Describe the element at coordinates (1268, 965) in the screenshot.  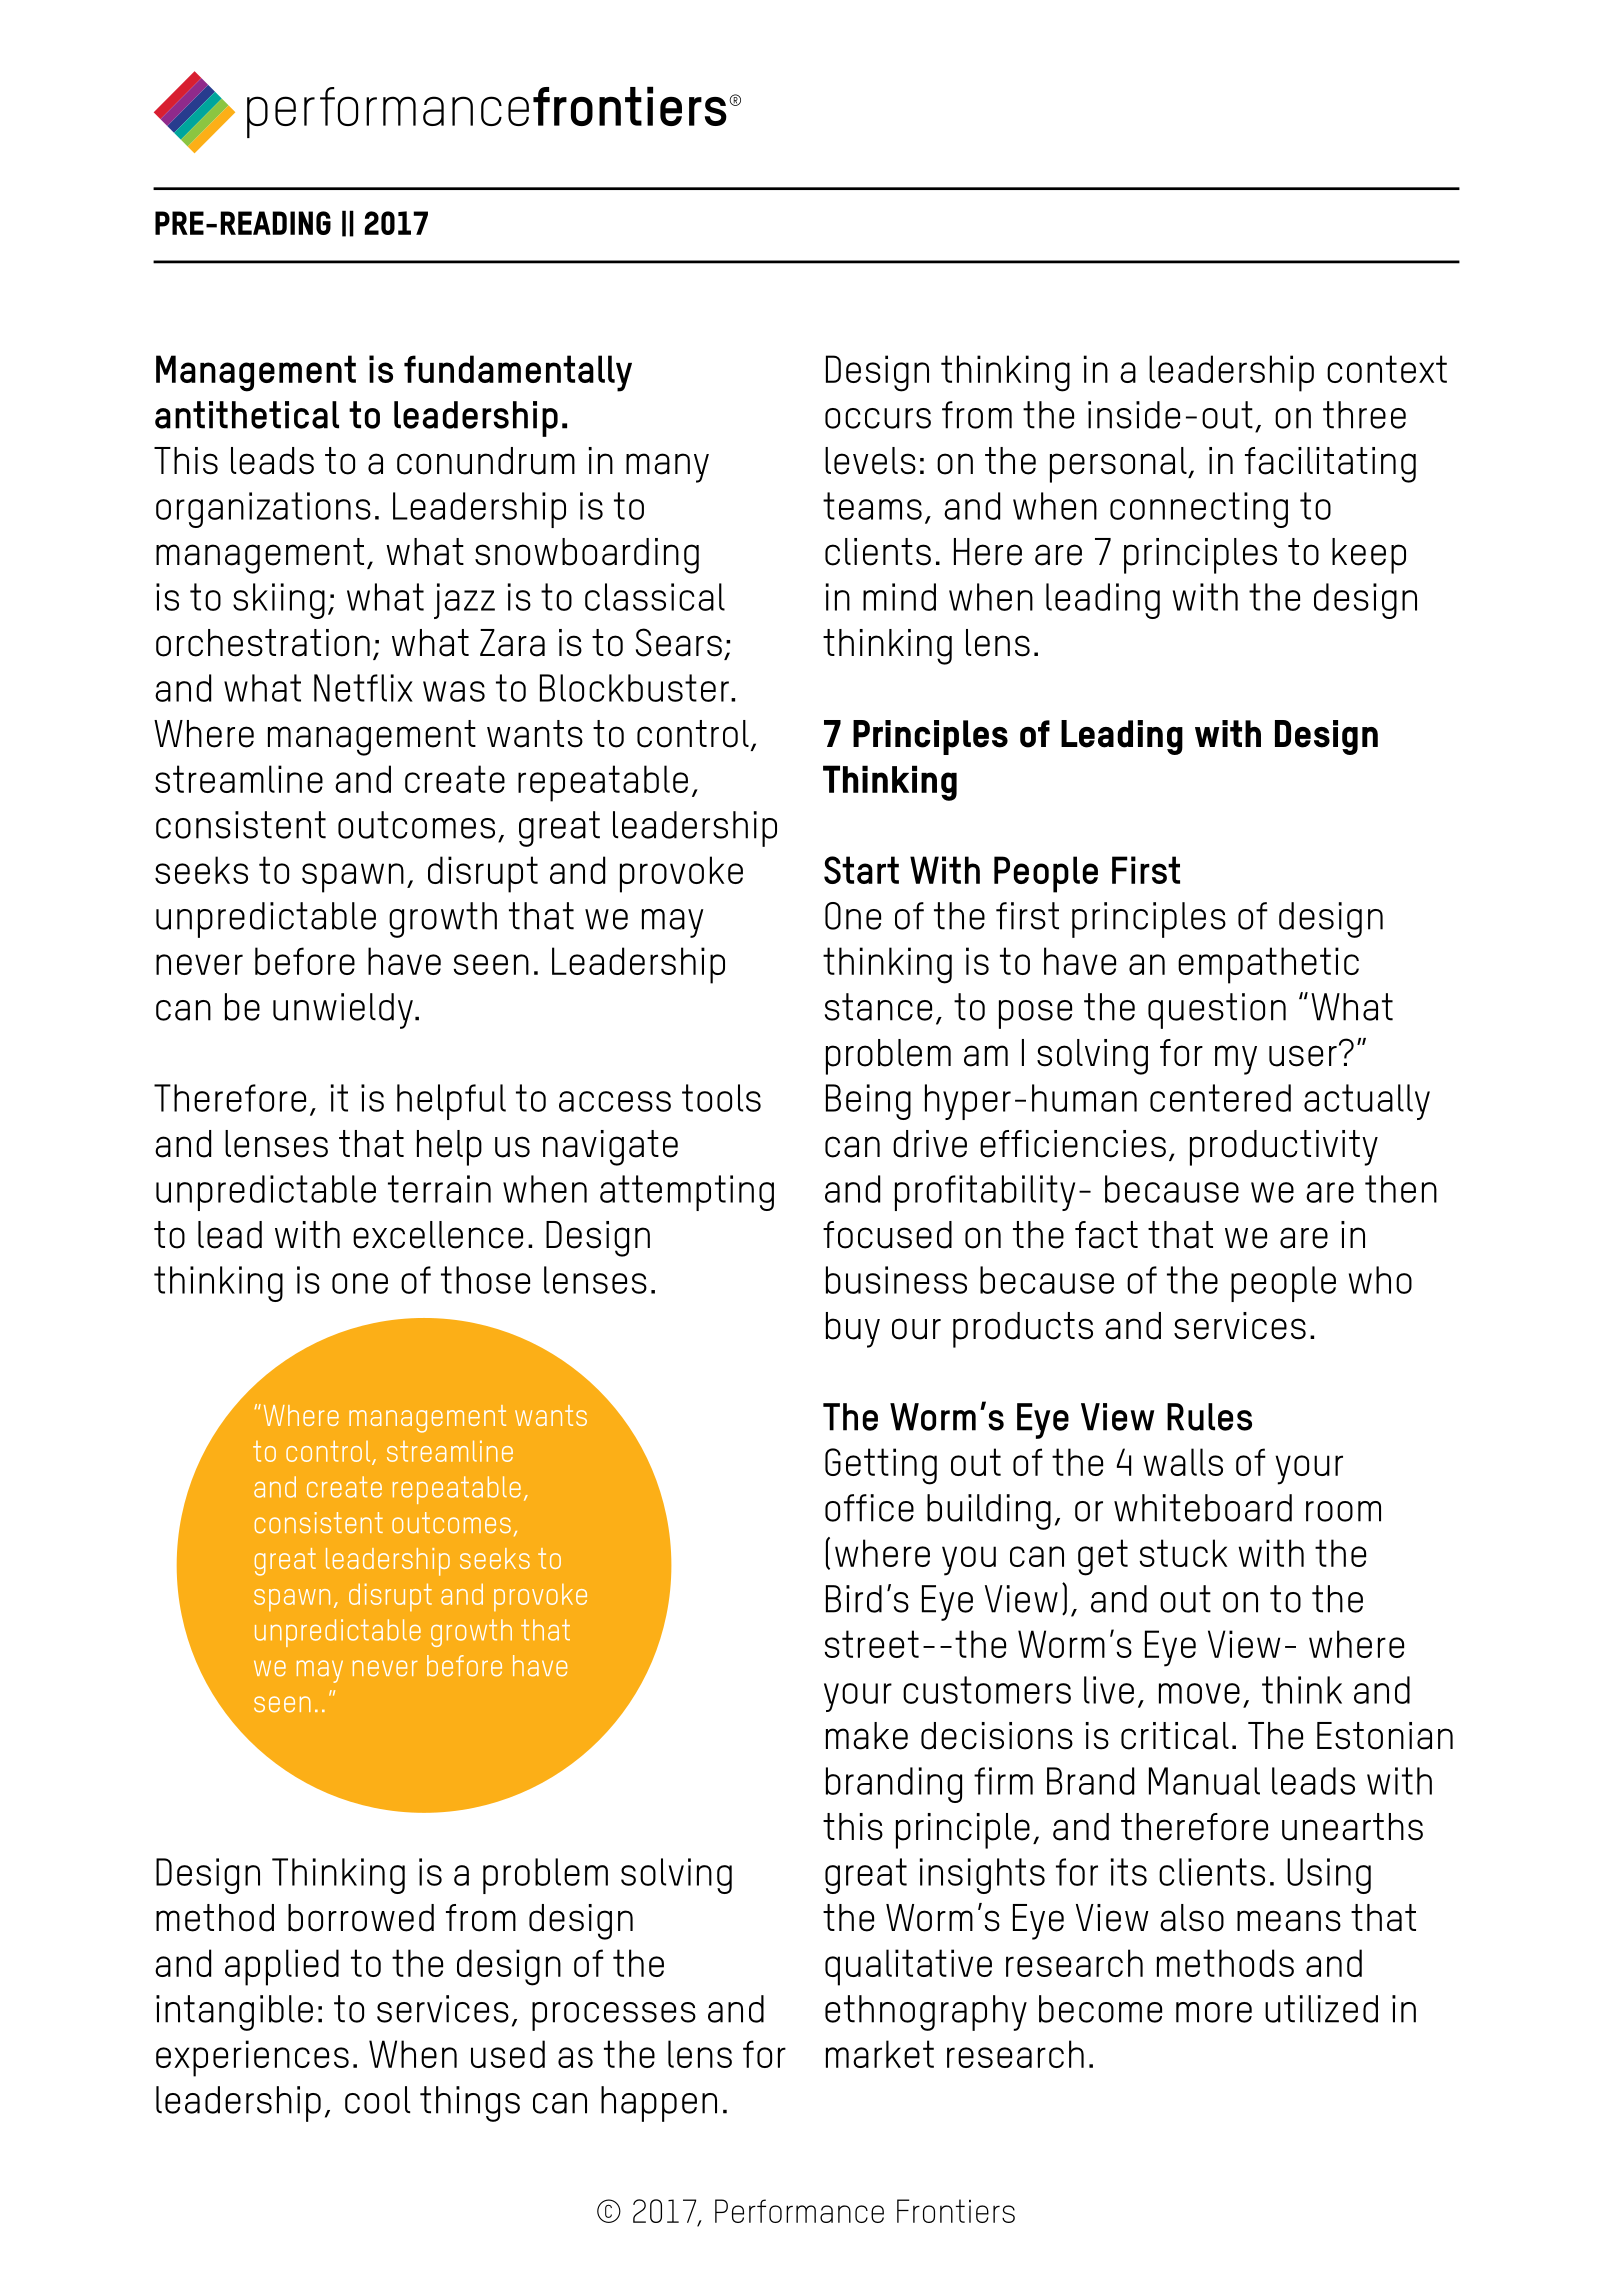
I see `empathetic` at that location.
